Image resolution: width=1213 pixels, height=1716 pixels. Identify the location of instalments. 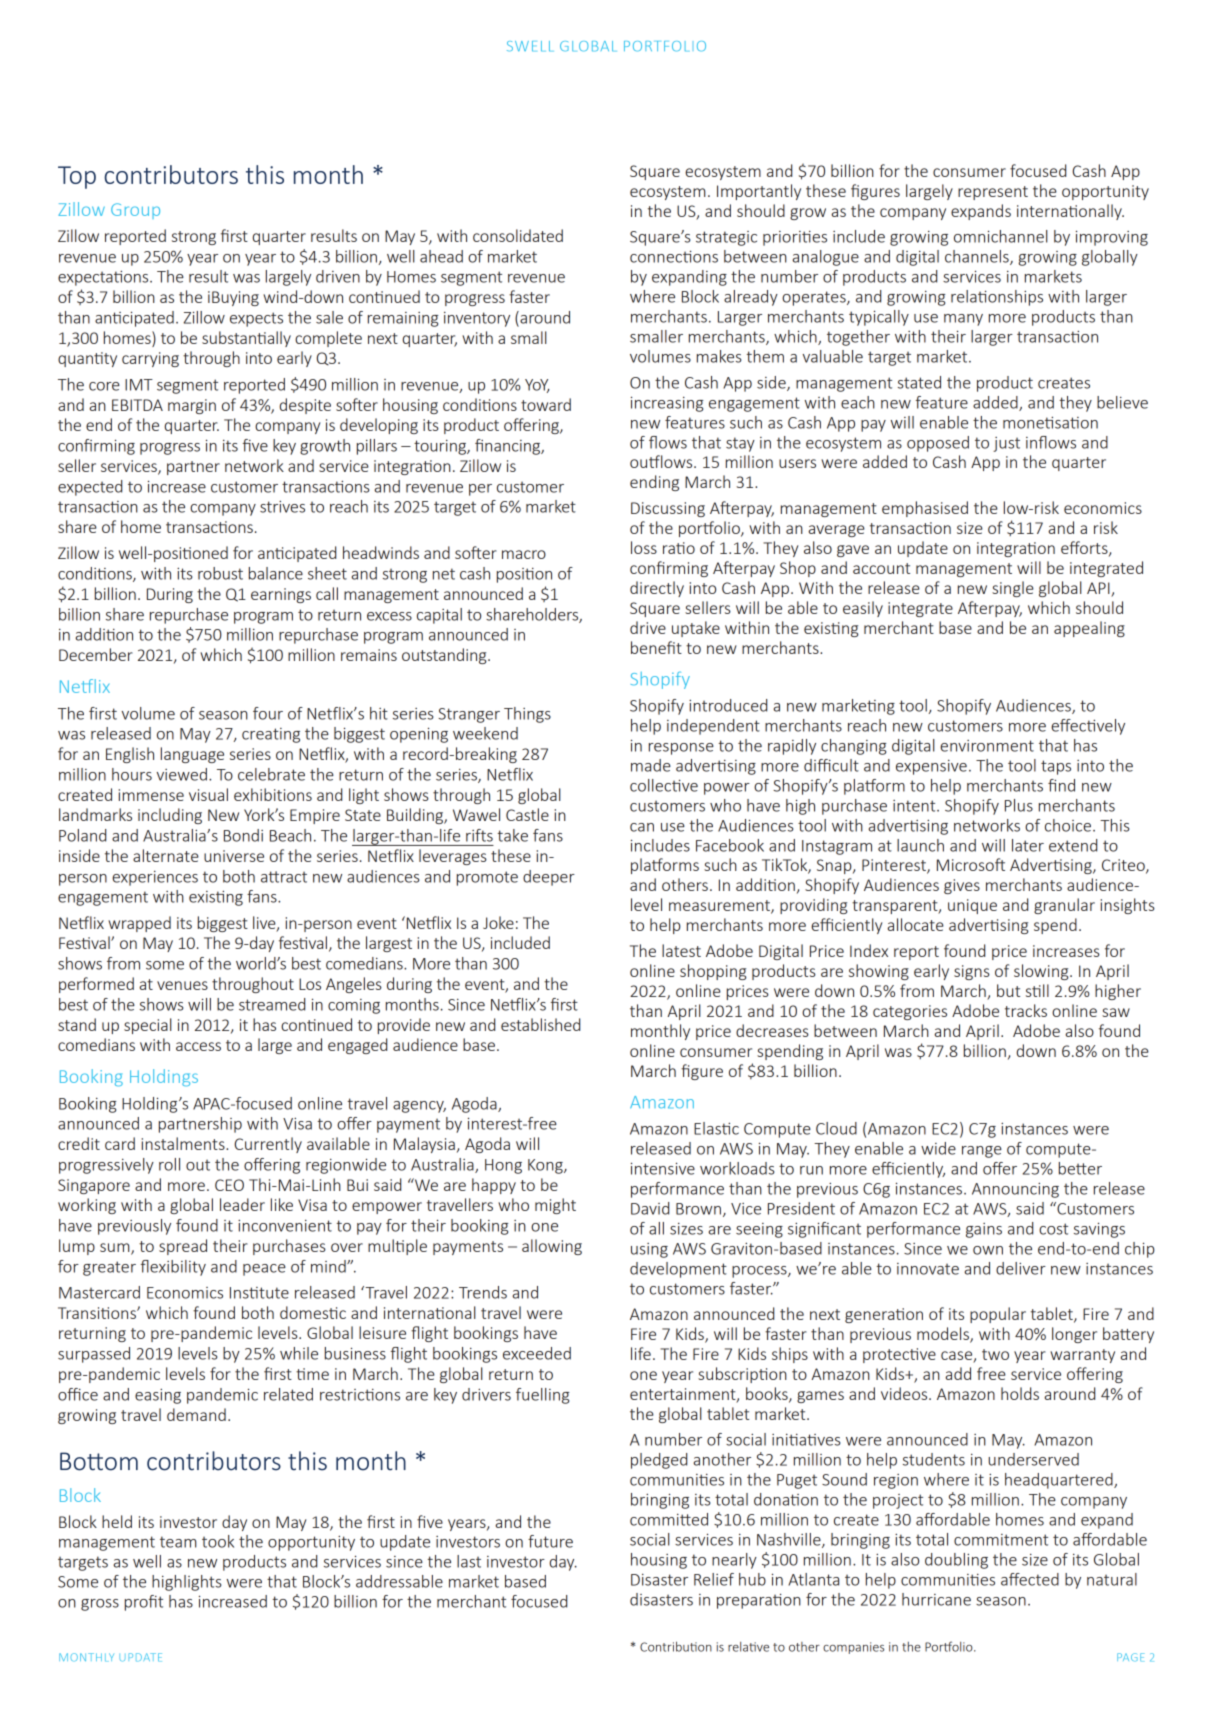
(184, 1143).
